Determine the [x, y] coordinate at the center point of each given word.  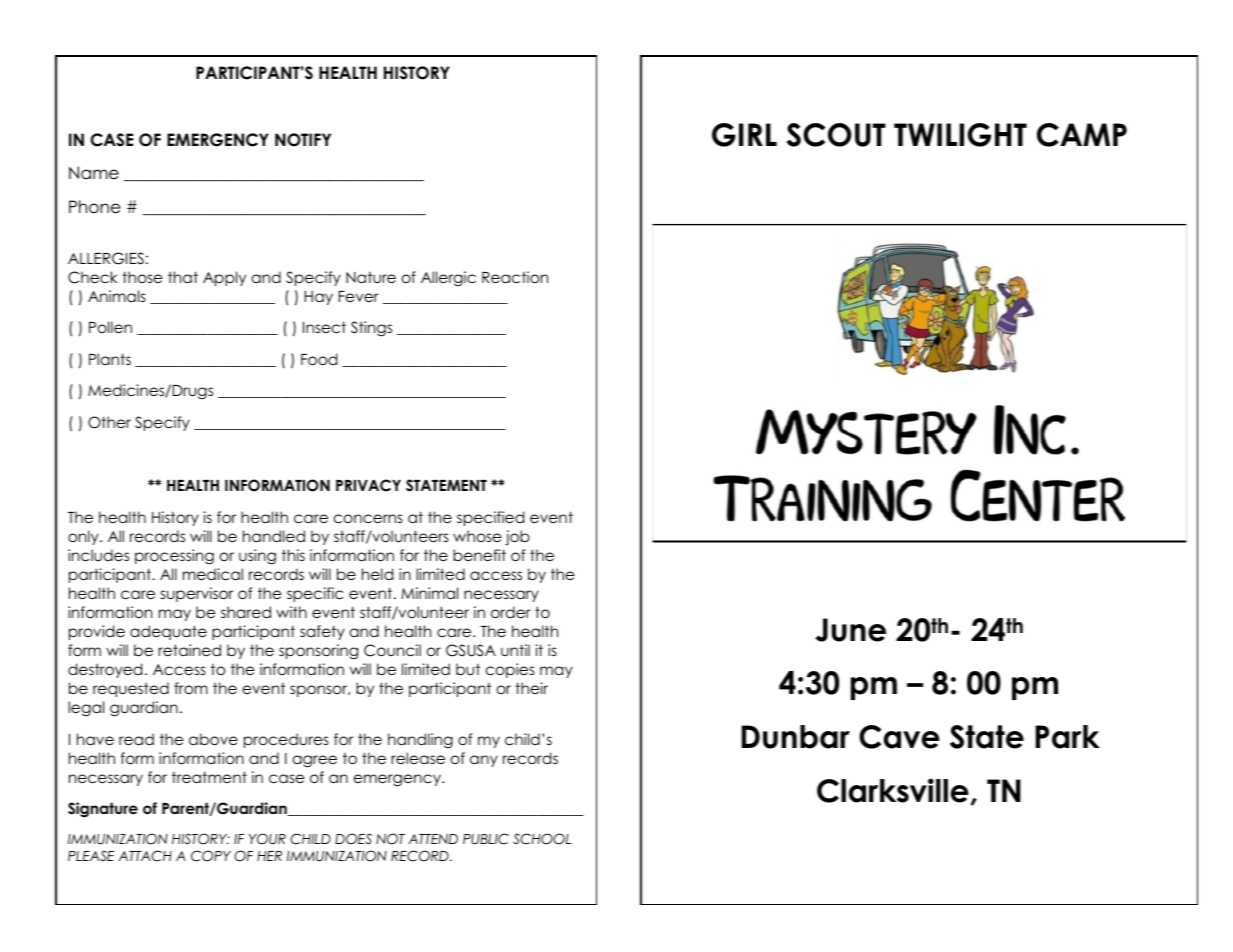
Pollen [110, 327]
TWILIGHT [960, 135]
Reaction [515, 277]
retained [189, 650]
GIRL [744, 135]
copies [510, 670]
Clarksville [893, 790]
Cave [899, 737]
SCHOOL [542, 839]
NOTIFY [303, 140]
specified [490, 518]
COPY [211, 856]
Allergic [448, 278]
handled [274, 536]
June [851, 630]
